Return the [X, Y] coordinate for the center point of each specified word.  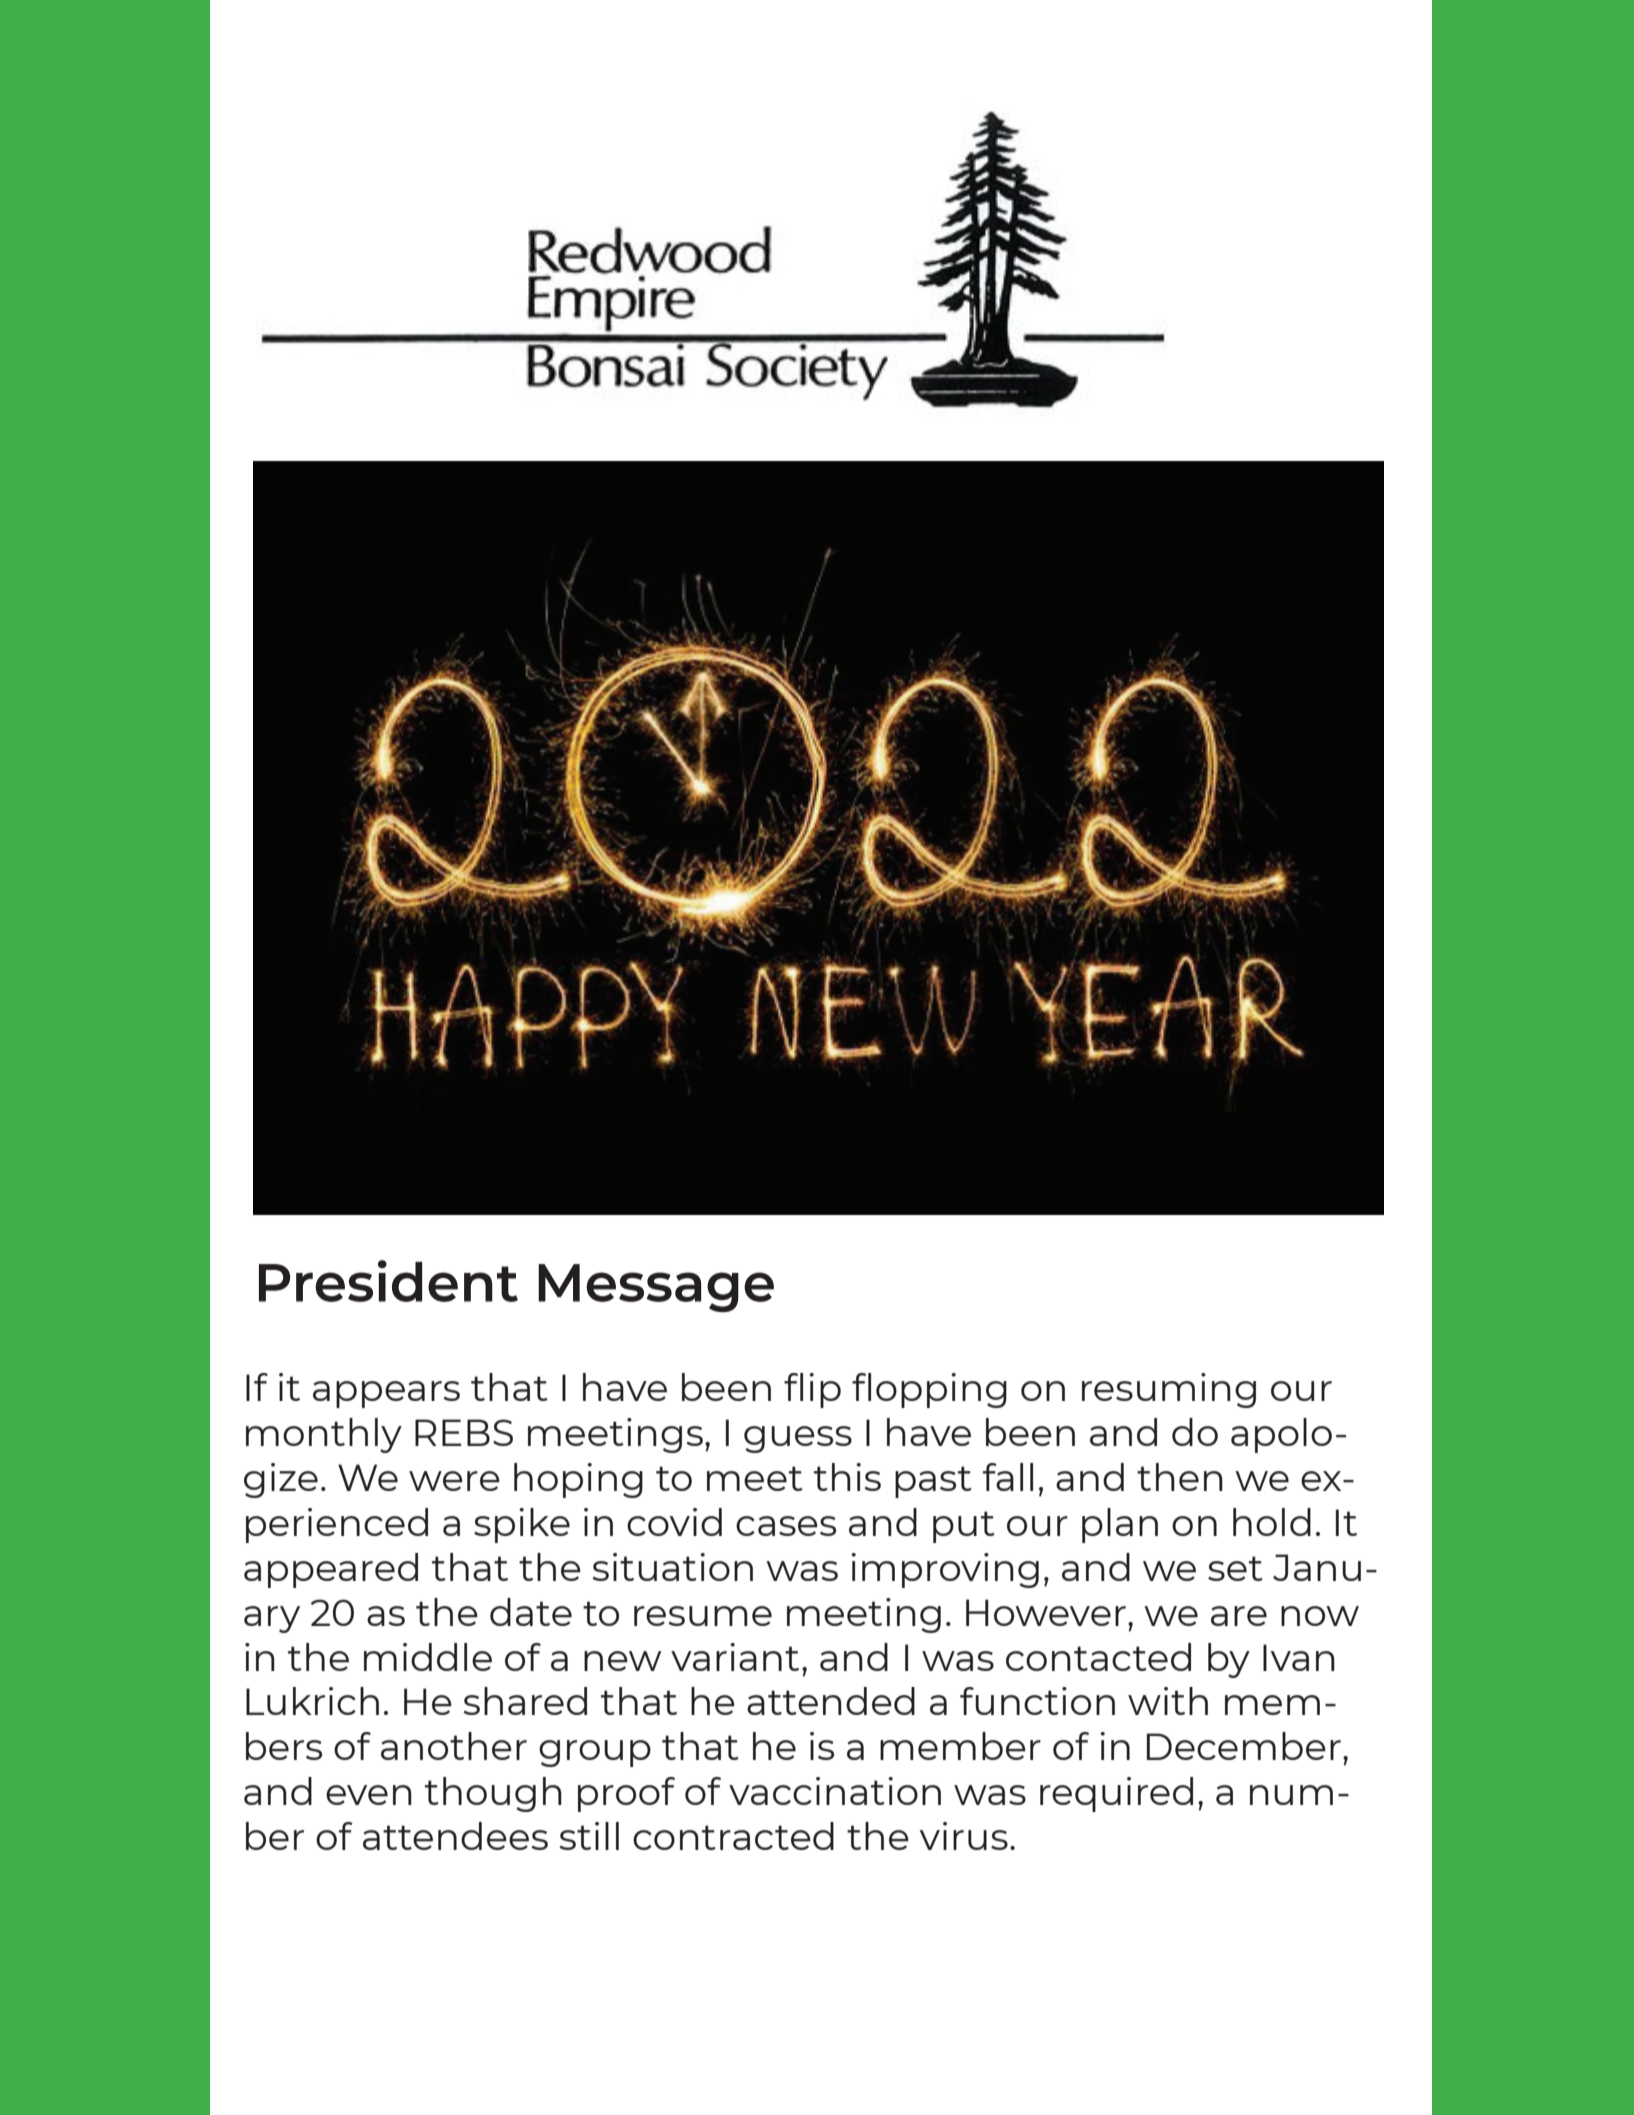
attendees [455, 1836]
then [1180, 1477]
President [388, 1281]
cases [786, 1526]
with [1168, 1701]
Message [656, 1288]
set [1235, 1568]
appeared [331, 1570]
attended [831, 1701]
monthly [324, 1435]
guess [798, 1439]
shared [525, 1701]
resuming [1169, 1390]
